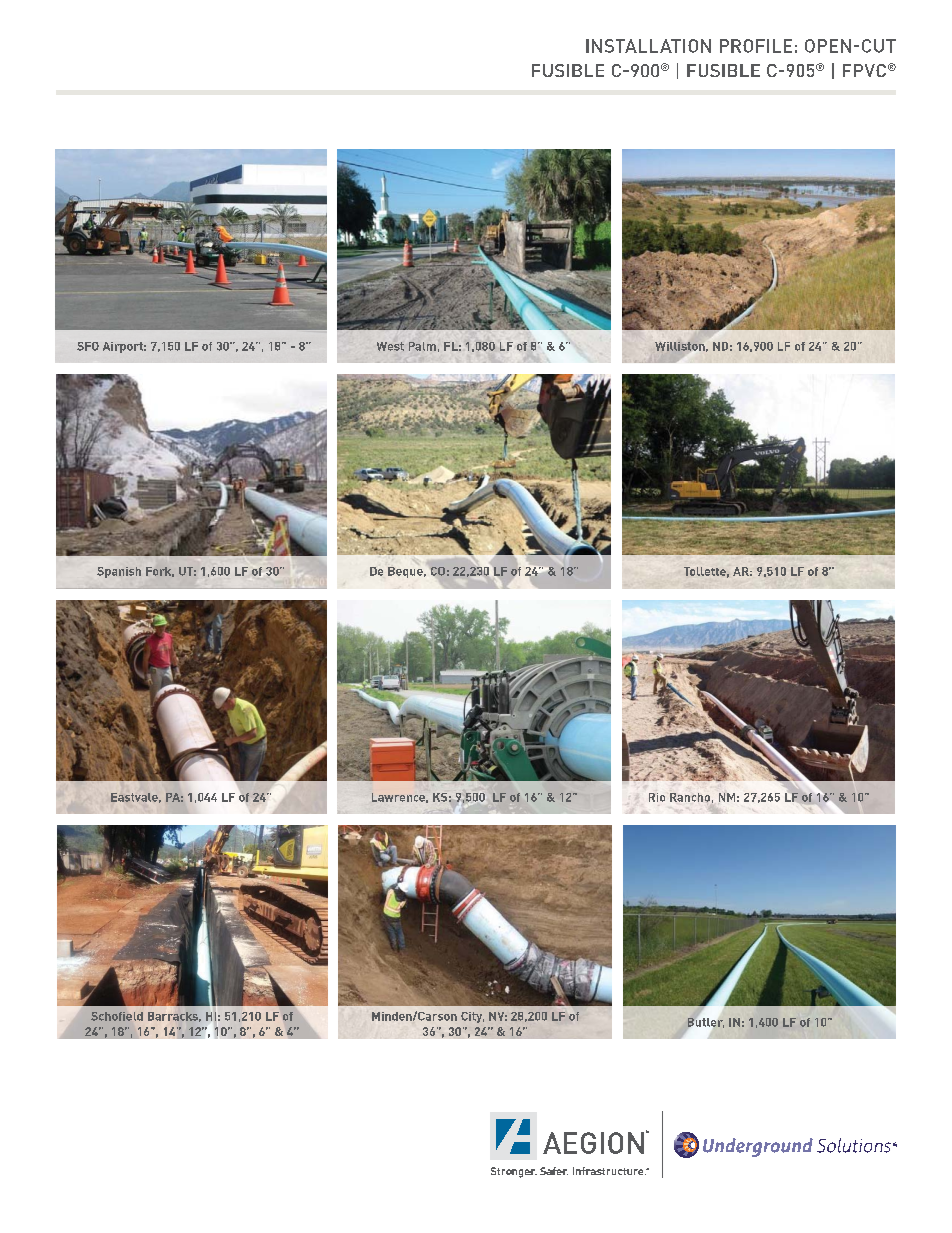 Image resolution: width=952 pixels, height=1233 pixels. I want to click on Rio, so click(657, 797).
